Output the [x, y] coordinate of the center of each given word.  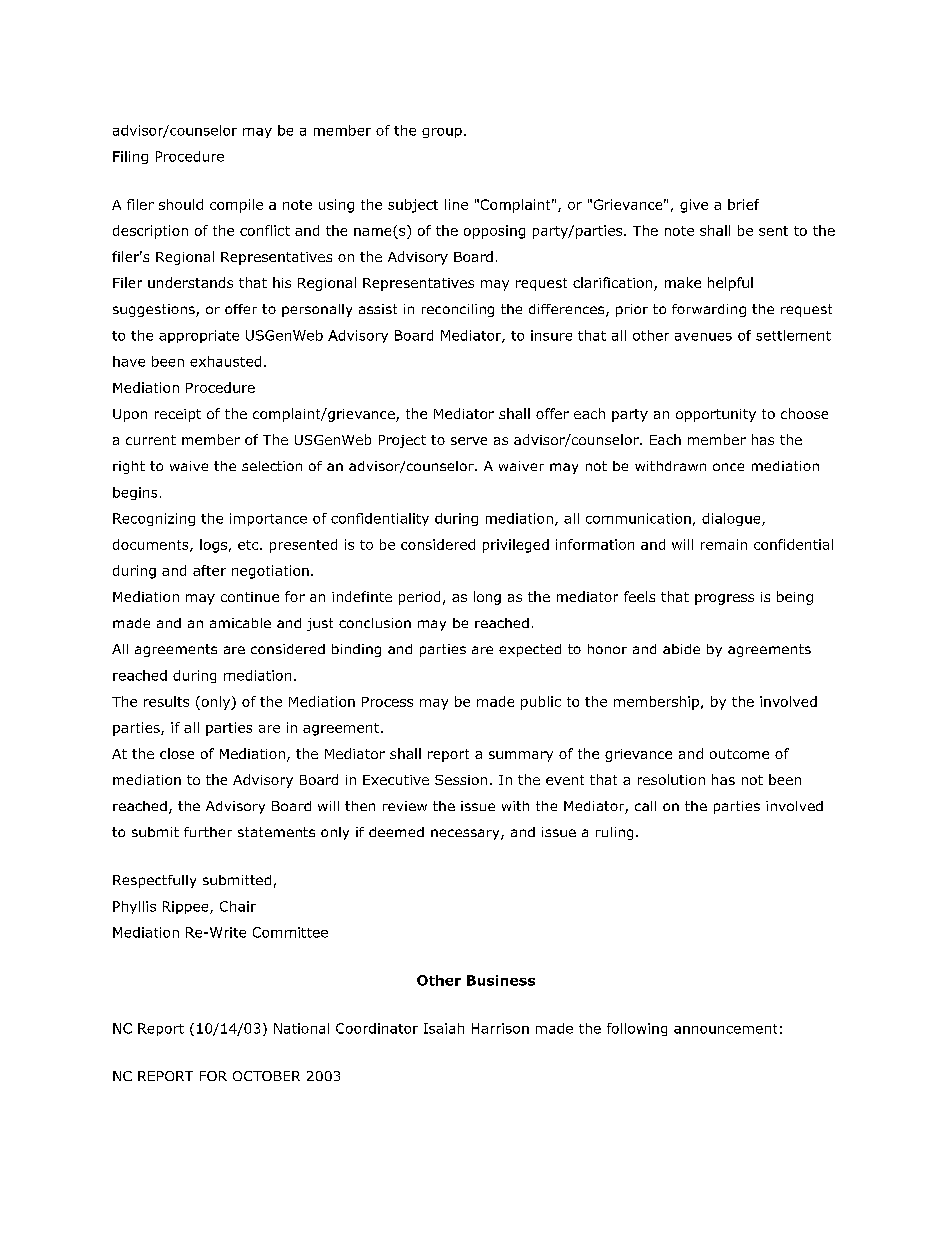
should [181, 204]
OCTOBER [266, 1076]
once [728, 467]
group [442, 133]
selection [272, 466]
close [177, 753]
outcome [739, 754]
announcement [725, 1029]
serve [469, 441]
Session [461, 780]
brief [743, 204]
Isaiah [444, 1028]
